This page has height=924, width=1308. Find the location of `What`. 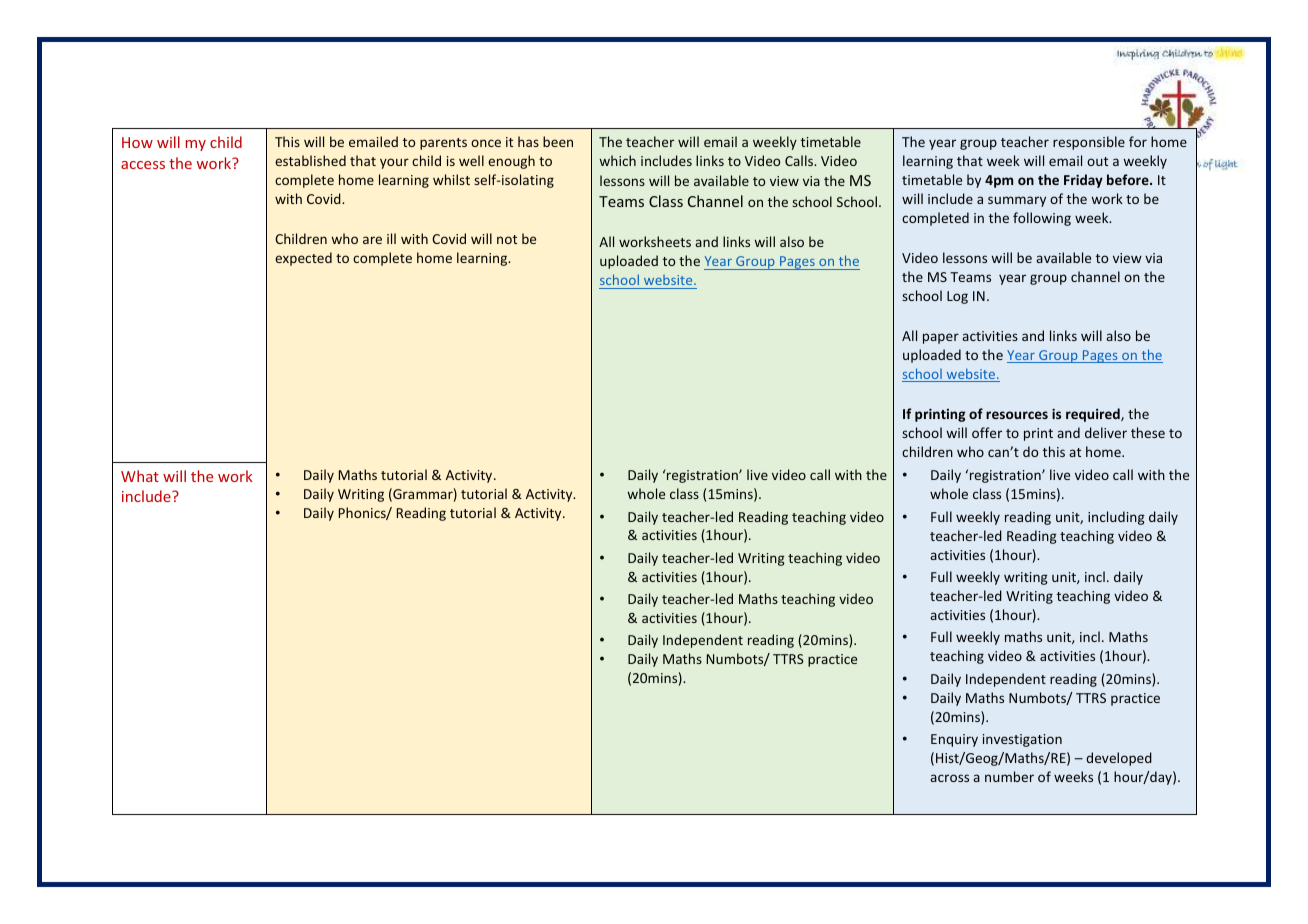

What is located at coordinates (140, 476).
